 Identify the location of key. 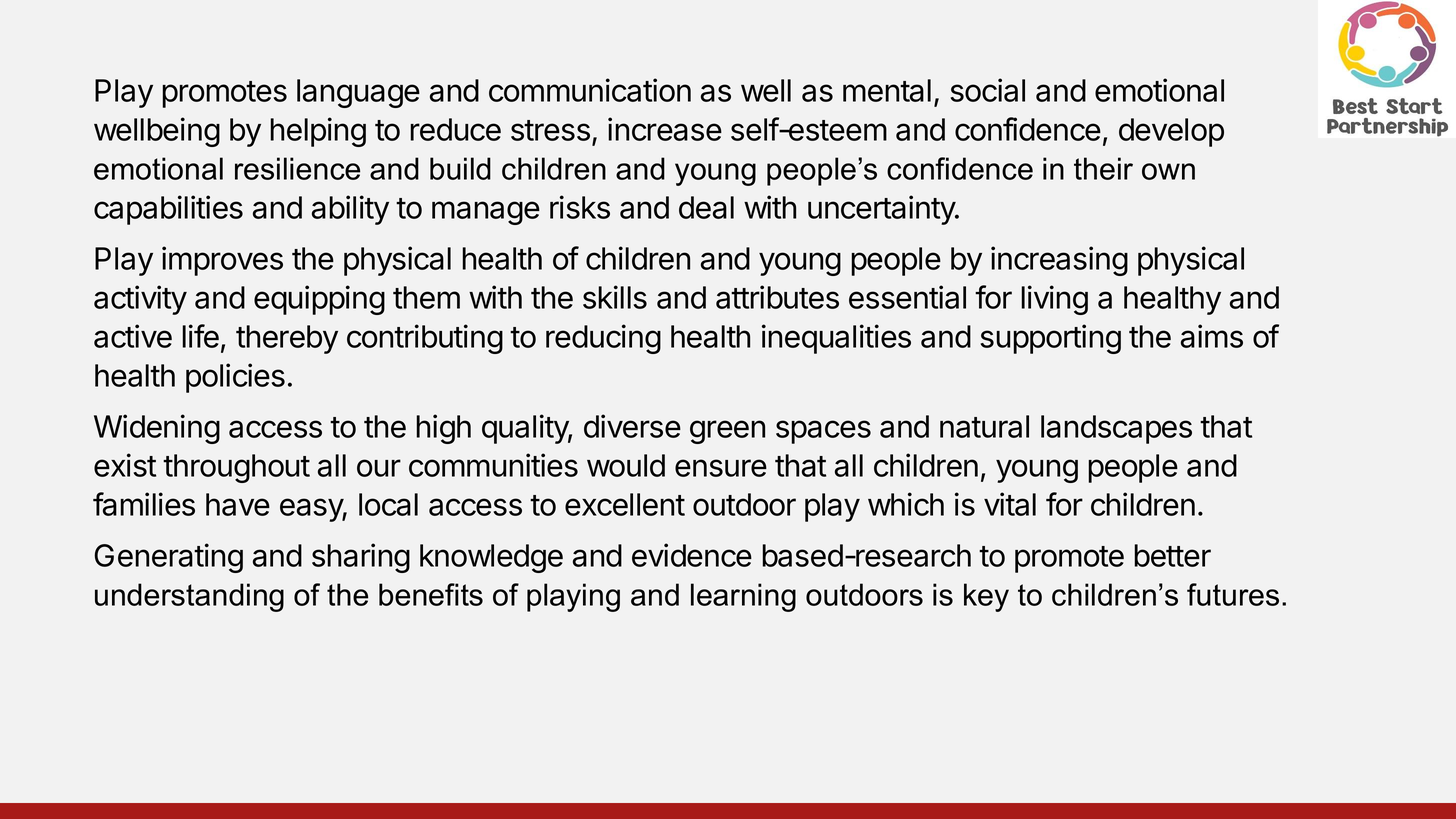
(986, 597).
